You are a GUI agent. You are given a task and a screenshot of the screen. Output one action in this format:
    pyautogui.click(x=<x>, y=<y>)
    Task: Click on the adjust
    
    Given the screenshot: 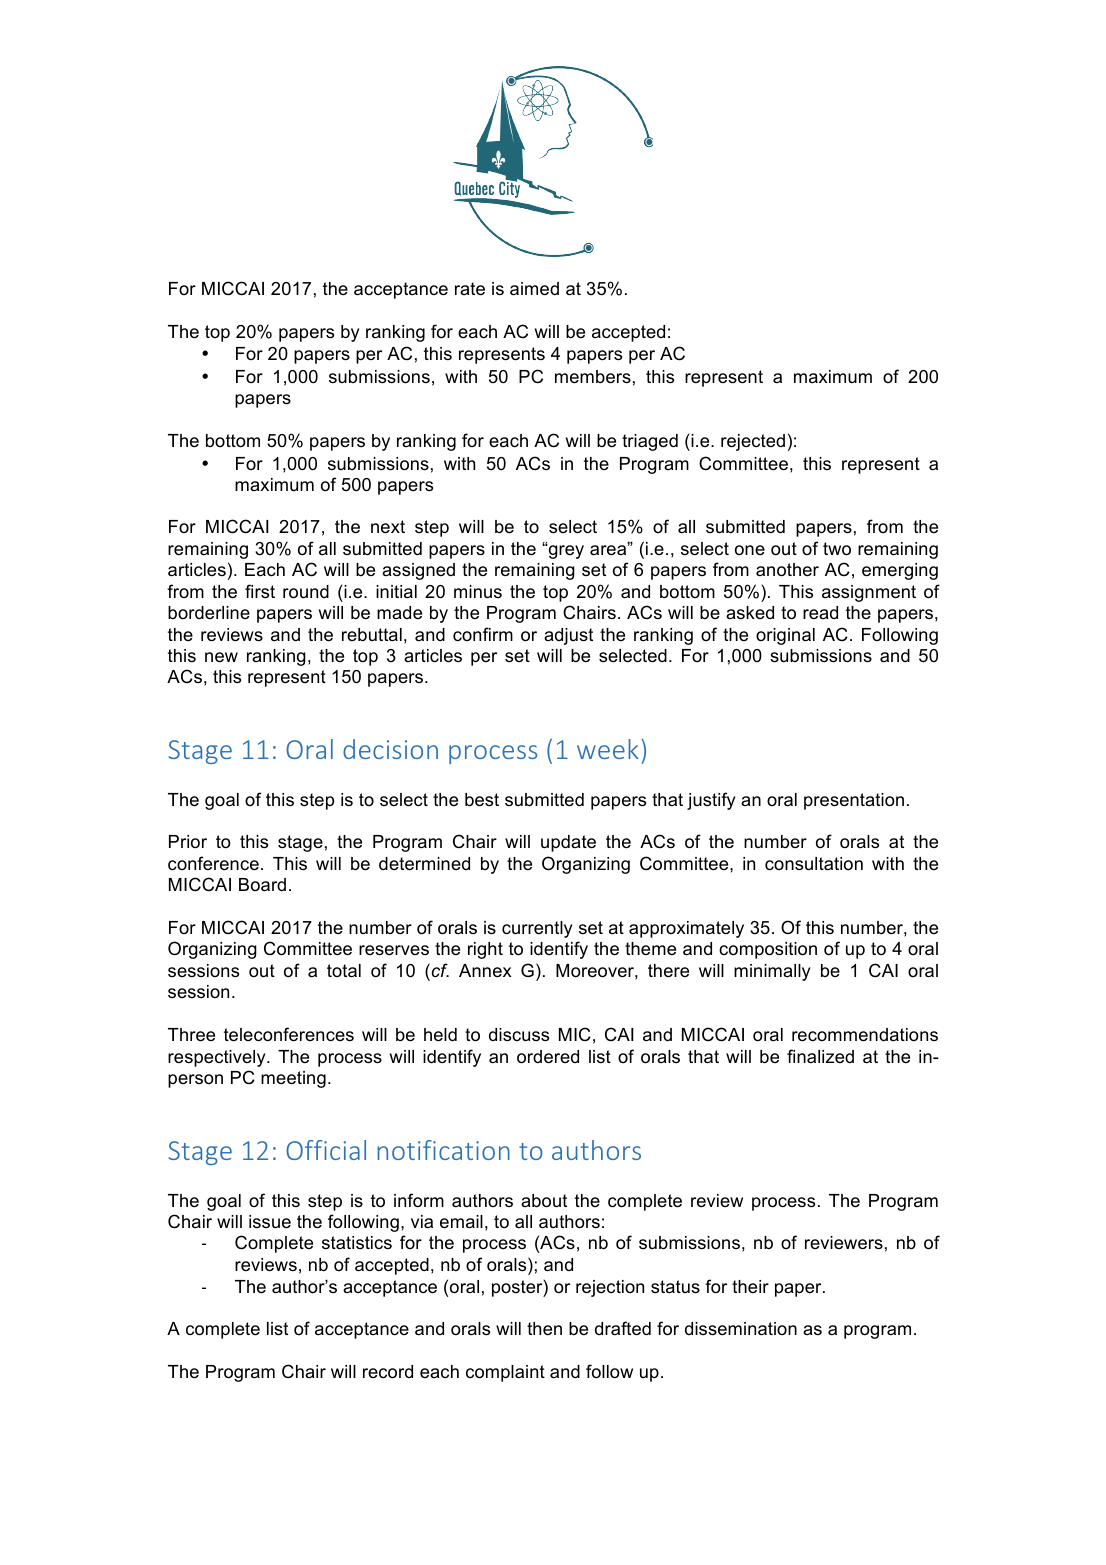 What is the action you would take?
    pyautogui.click(x=568, y=636)
